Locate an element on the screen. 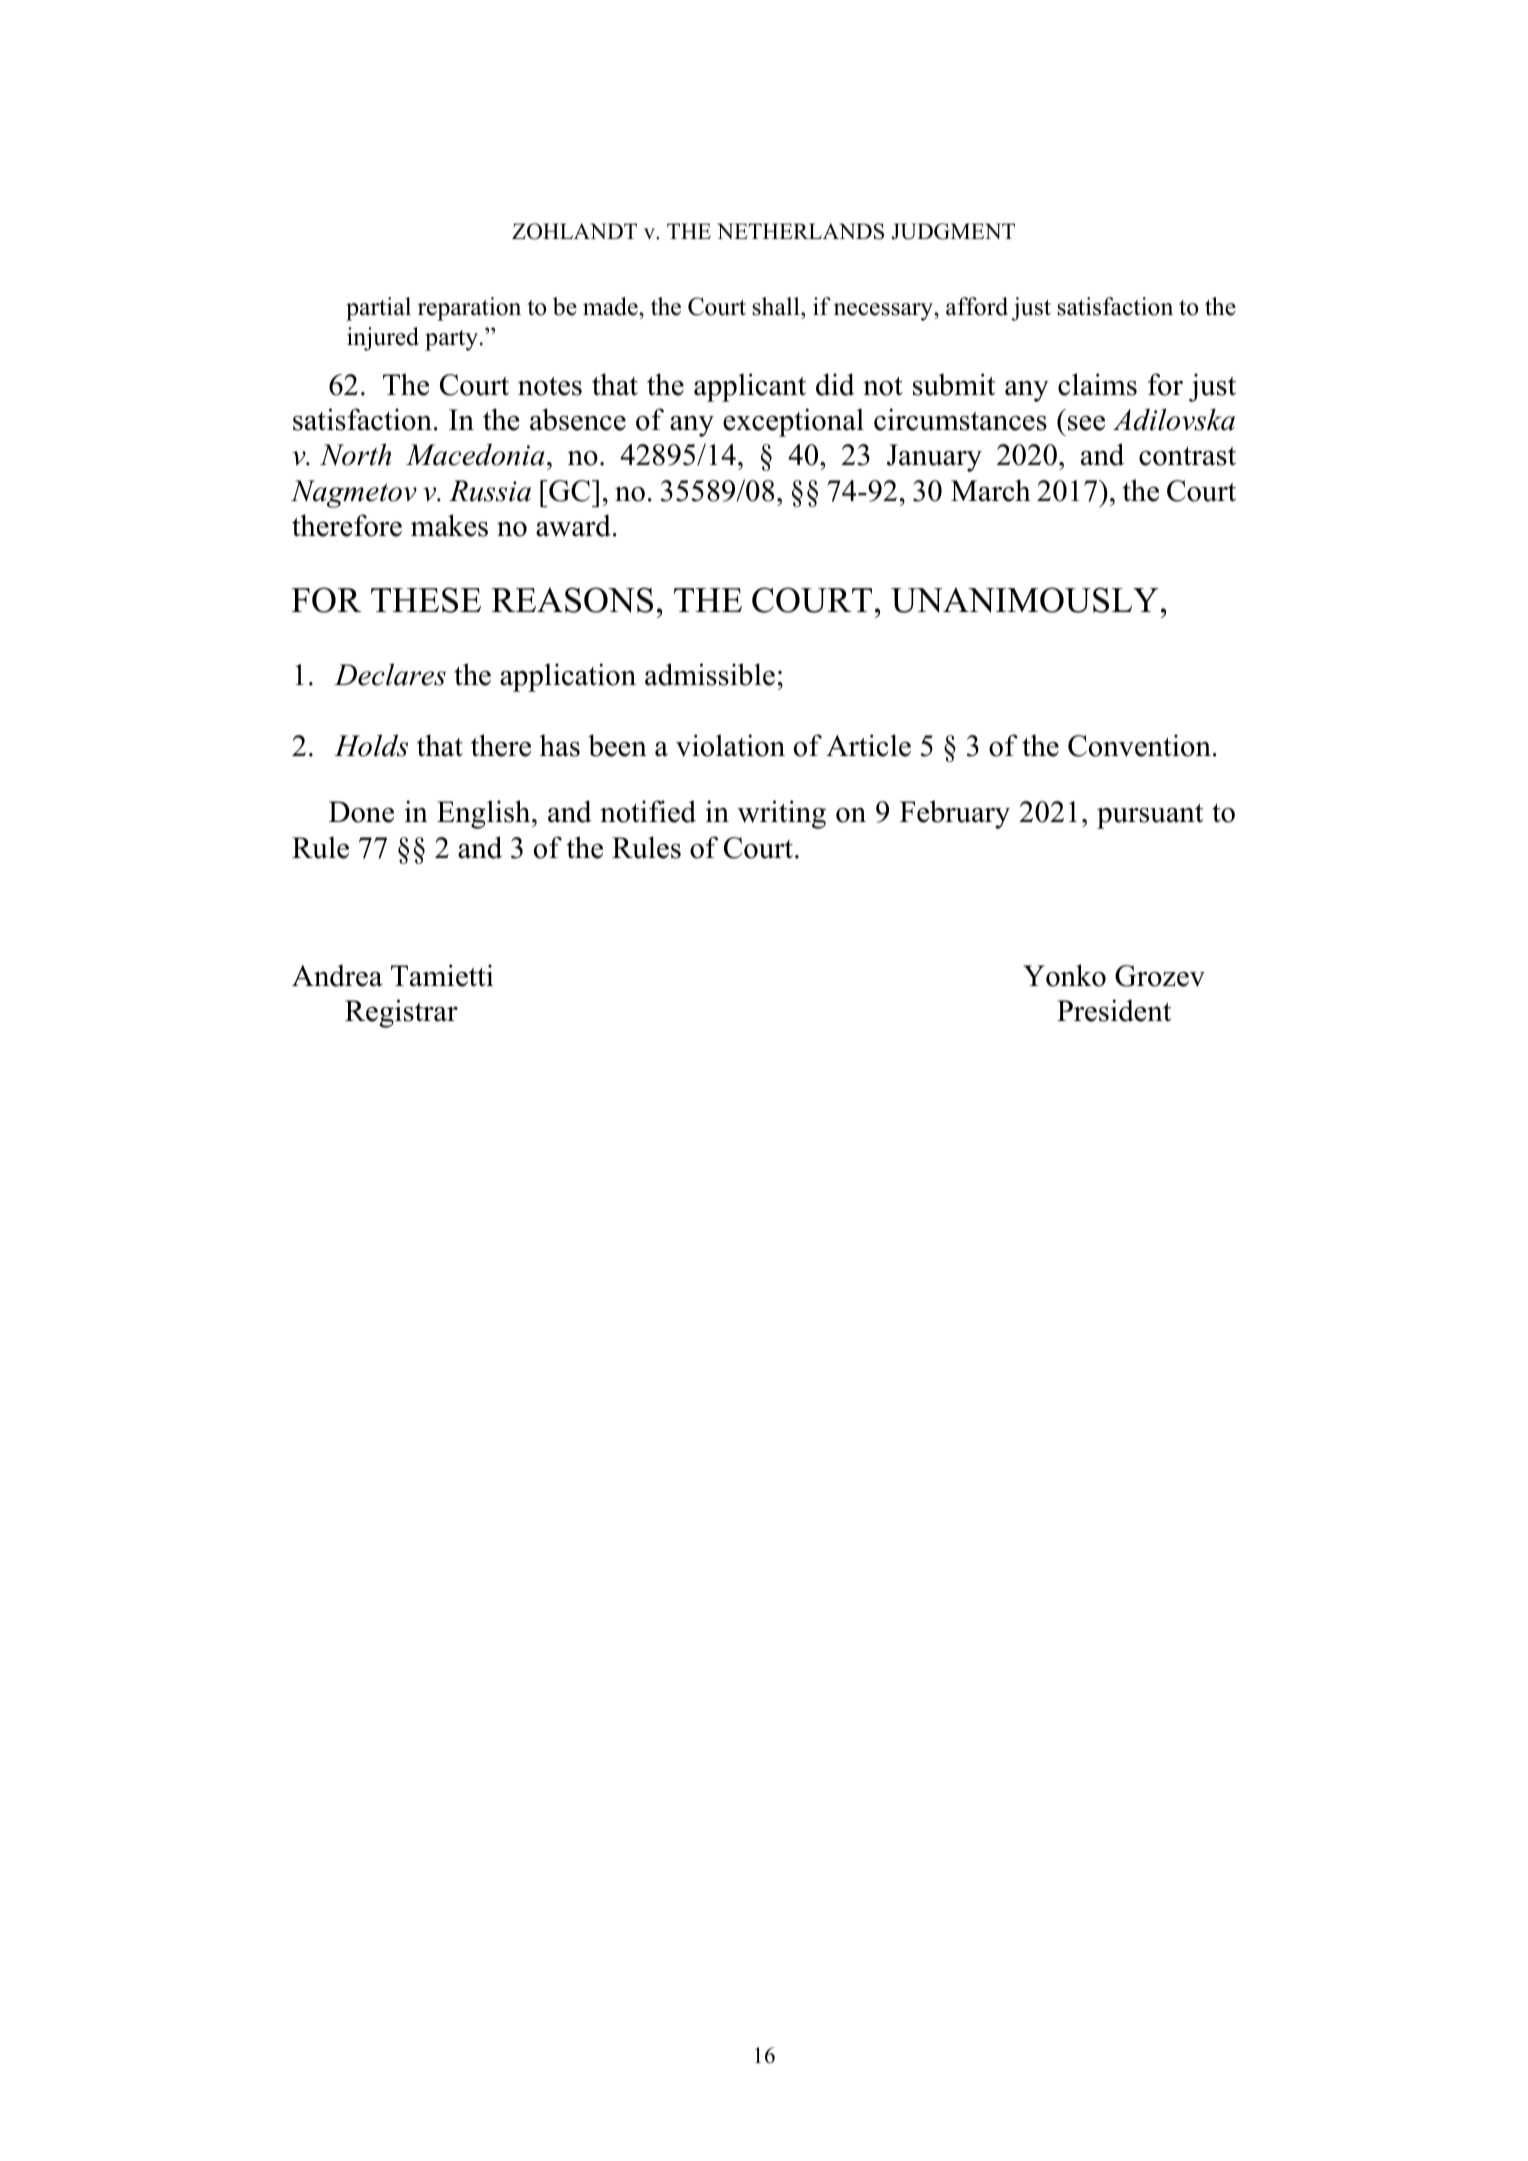 The width and height of the screenshot is (1528, 2161). reparation is located at coordinates (469, 309).
